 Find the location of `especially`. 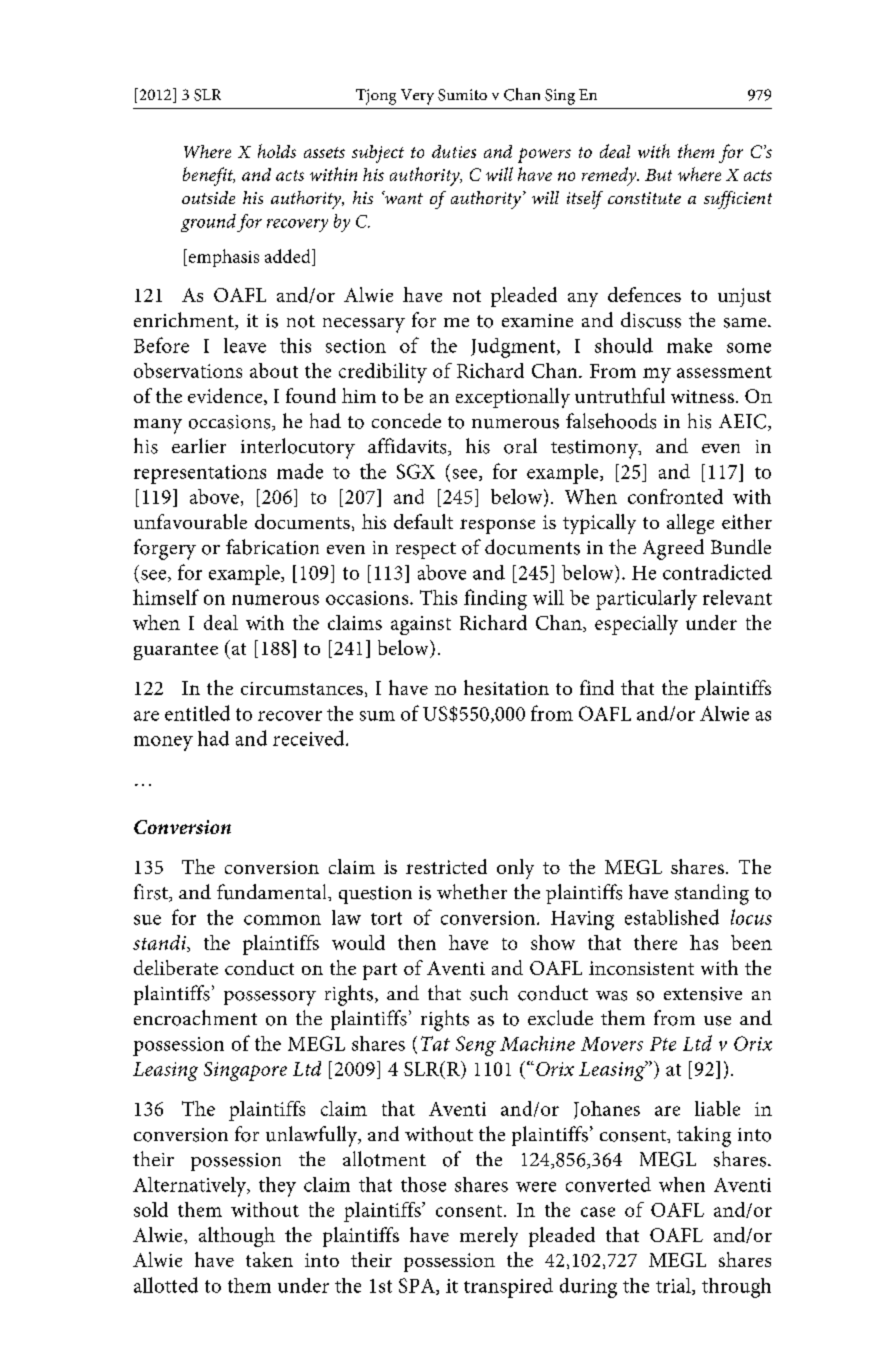

especially is located at coordinates (636, 625).
